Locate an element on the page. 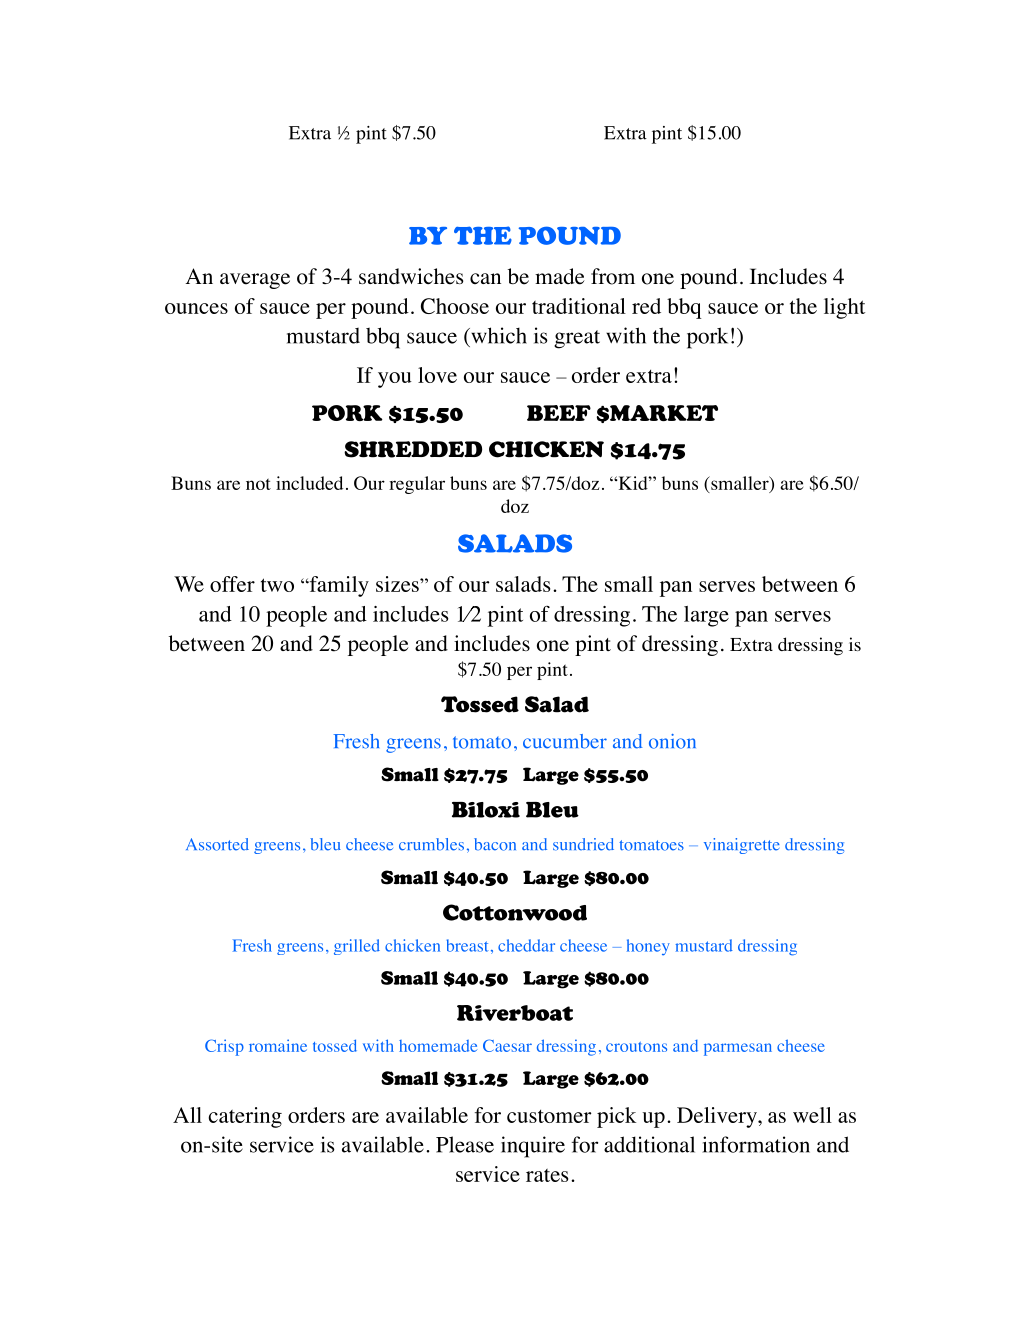 The height and width of the document is (1333, 1030). Assorted is located at coordinates (217, 844).
